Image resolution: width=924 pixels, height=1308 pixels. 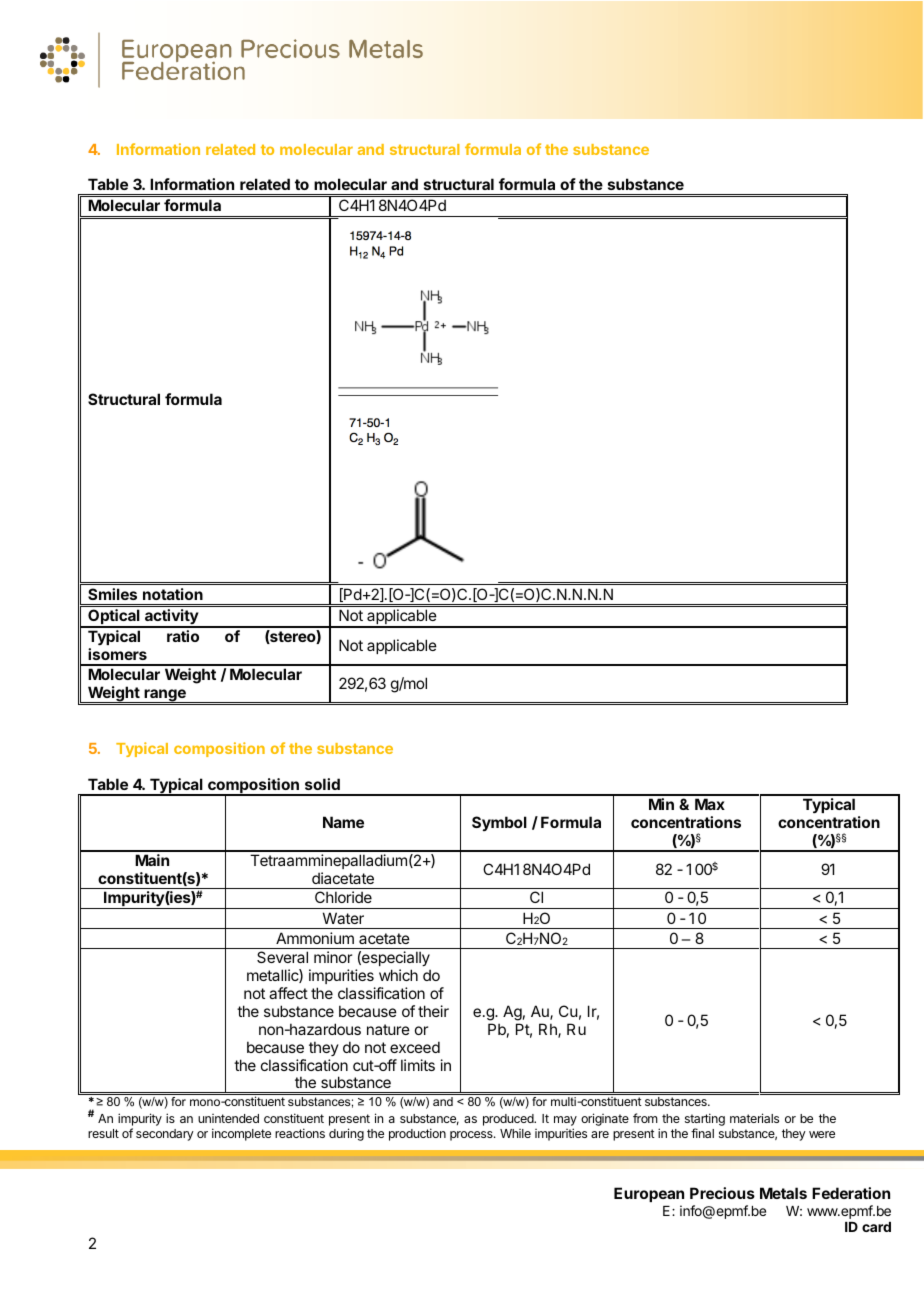 What do you see at coordinates (165, 1135) in the page?
I see `secondary` at bounding box center [165, 1135].
